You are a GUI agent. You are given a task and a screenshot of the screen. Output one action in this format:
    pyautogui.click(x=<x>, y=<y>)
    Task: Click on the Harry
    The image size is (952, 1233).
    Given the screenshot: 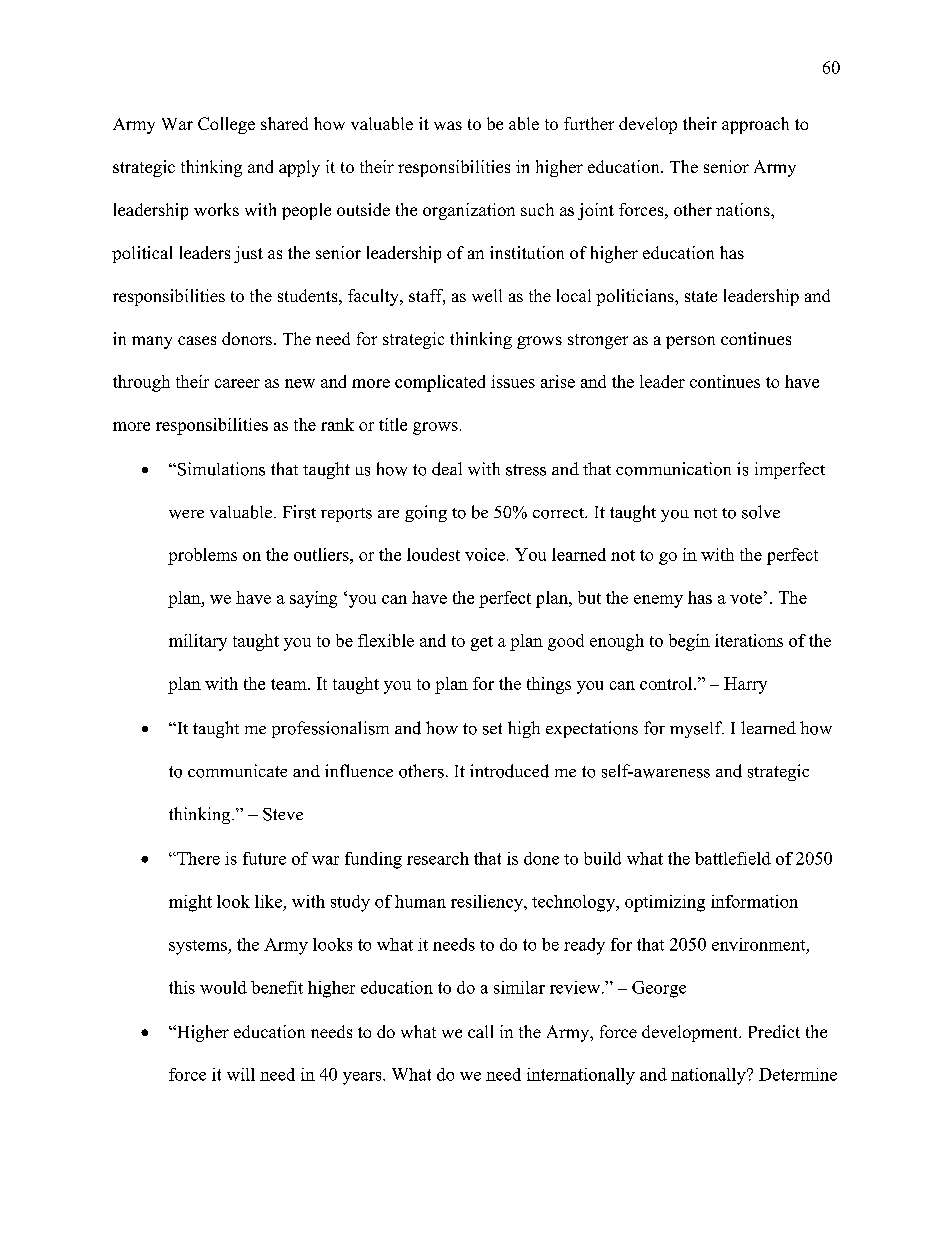 What is the action you would take?
    pyautogui.click(x=745, y=685)
